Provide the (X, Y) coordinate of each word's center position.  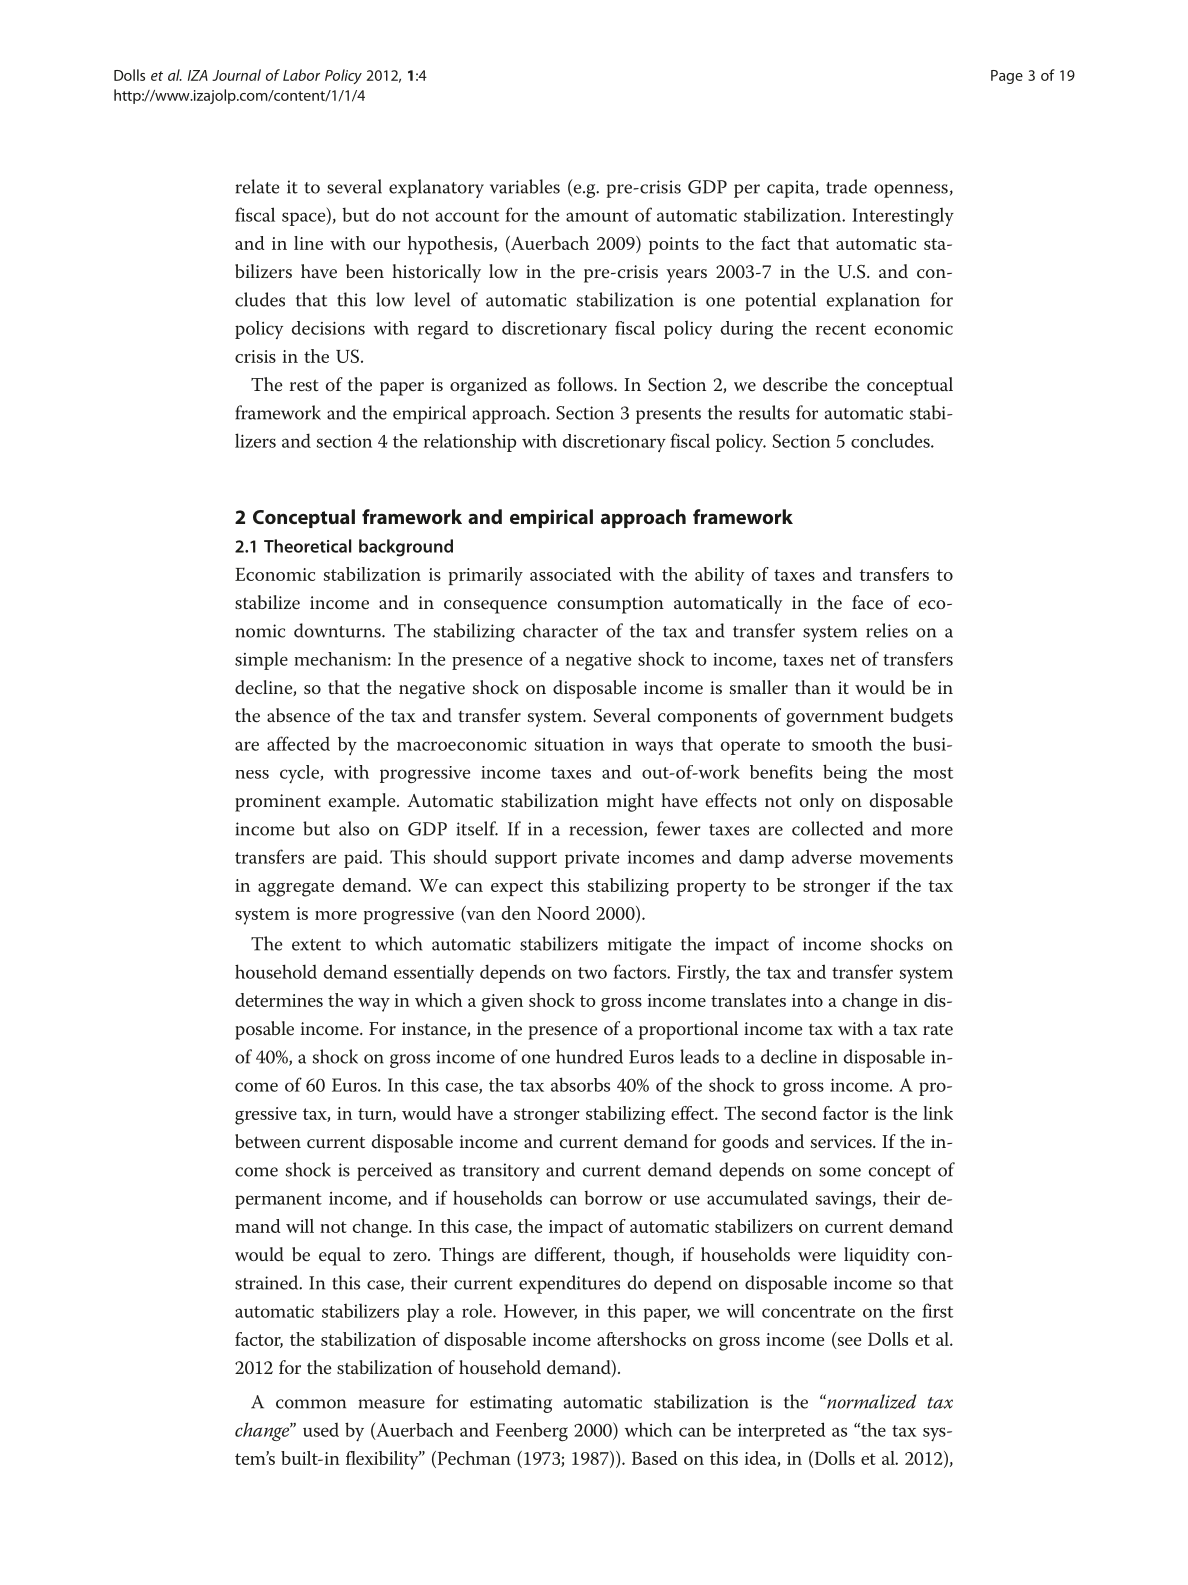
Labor (301, 75)
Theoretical (308, 546)
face (867, 602)
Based (655, 1458)
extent (316, 945)
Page (1007, 77)
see (848, 1342)
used (321, 1430)
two (592, 973)
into (807, 1000)
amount (597, 216)
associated (571, 574)
